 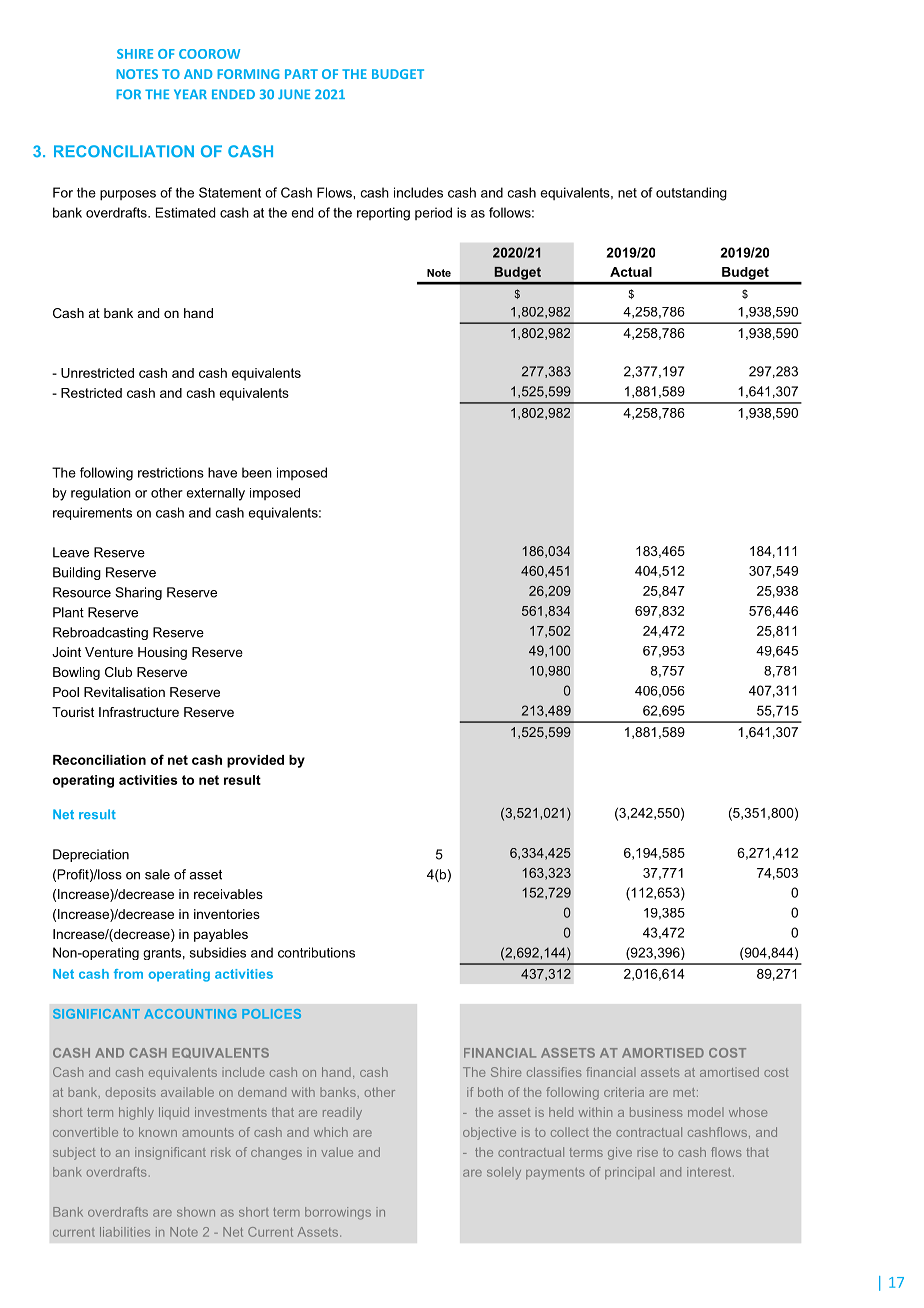 What do you see at coordinates (301, 74) in the image?
I see `PART` at bounding box center [301, 74].
